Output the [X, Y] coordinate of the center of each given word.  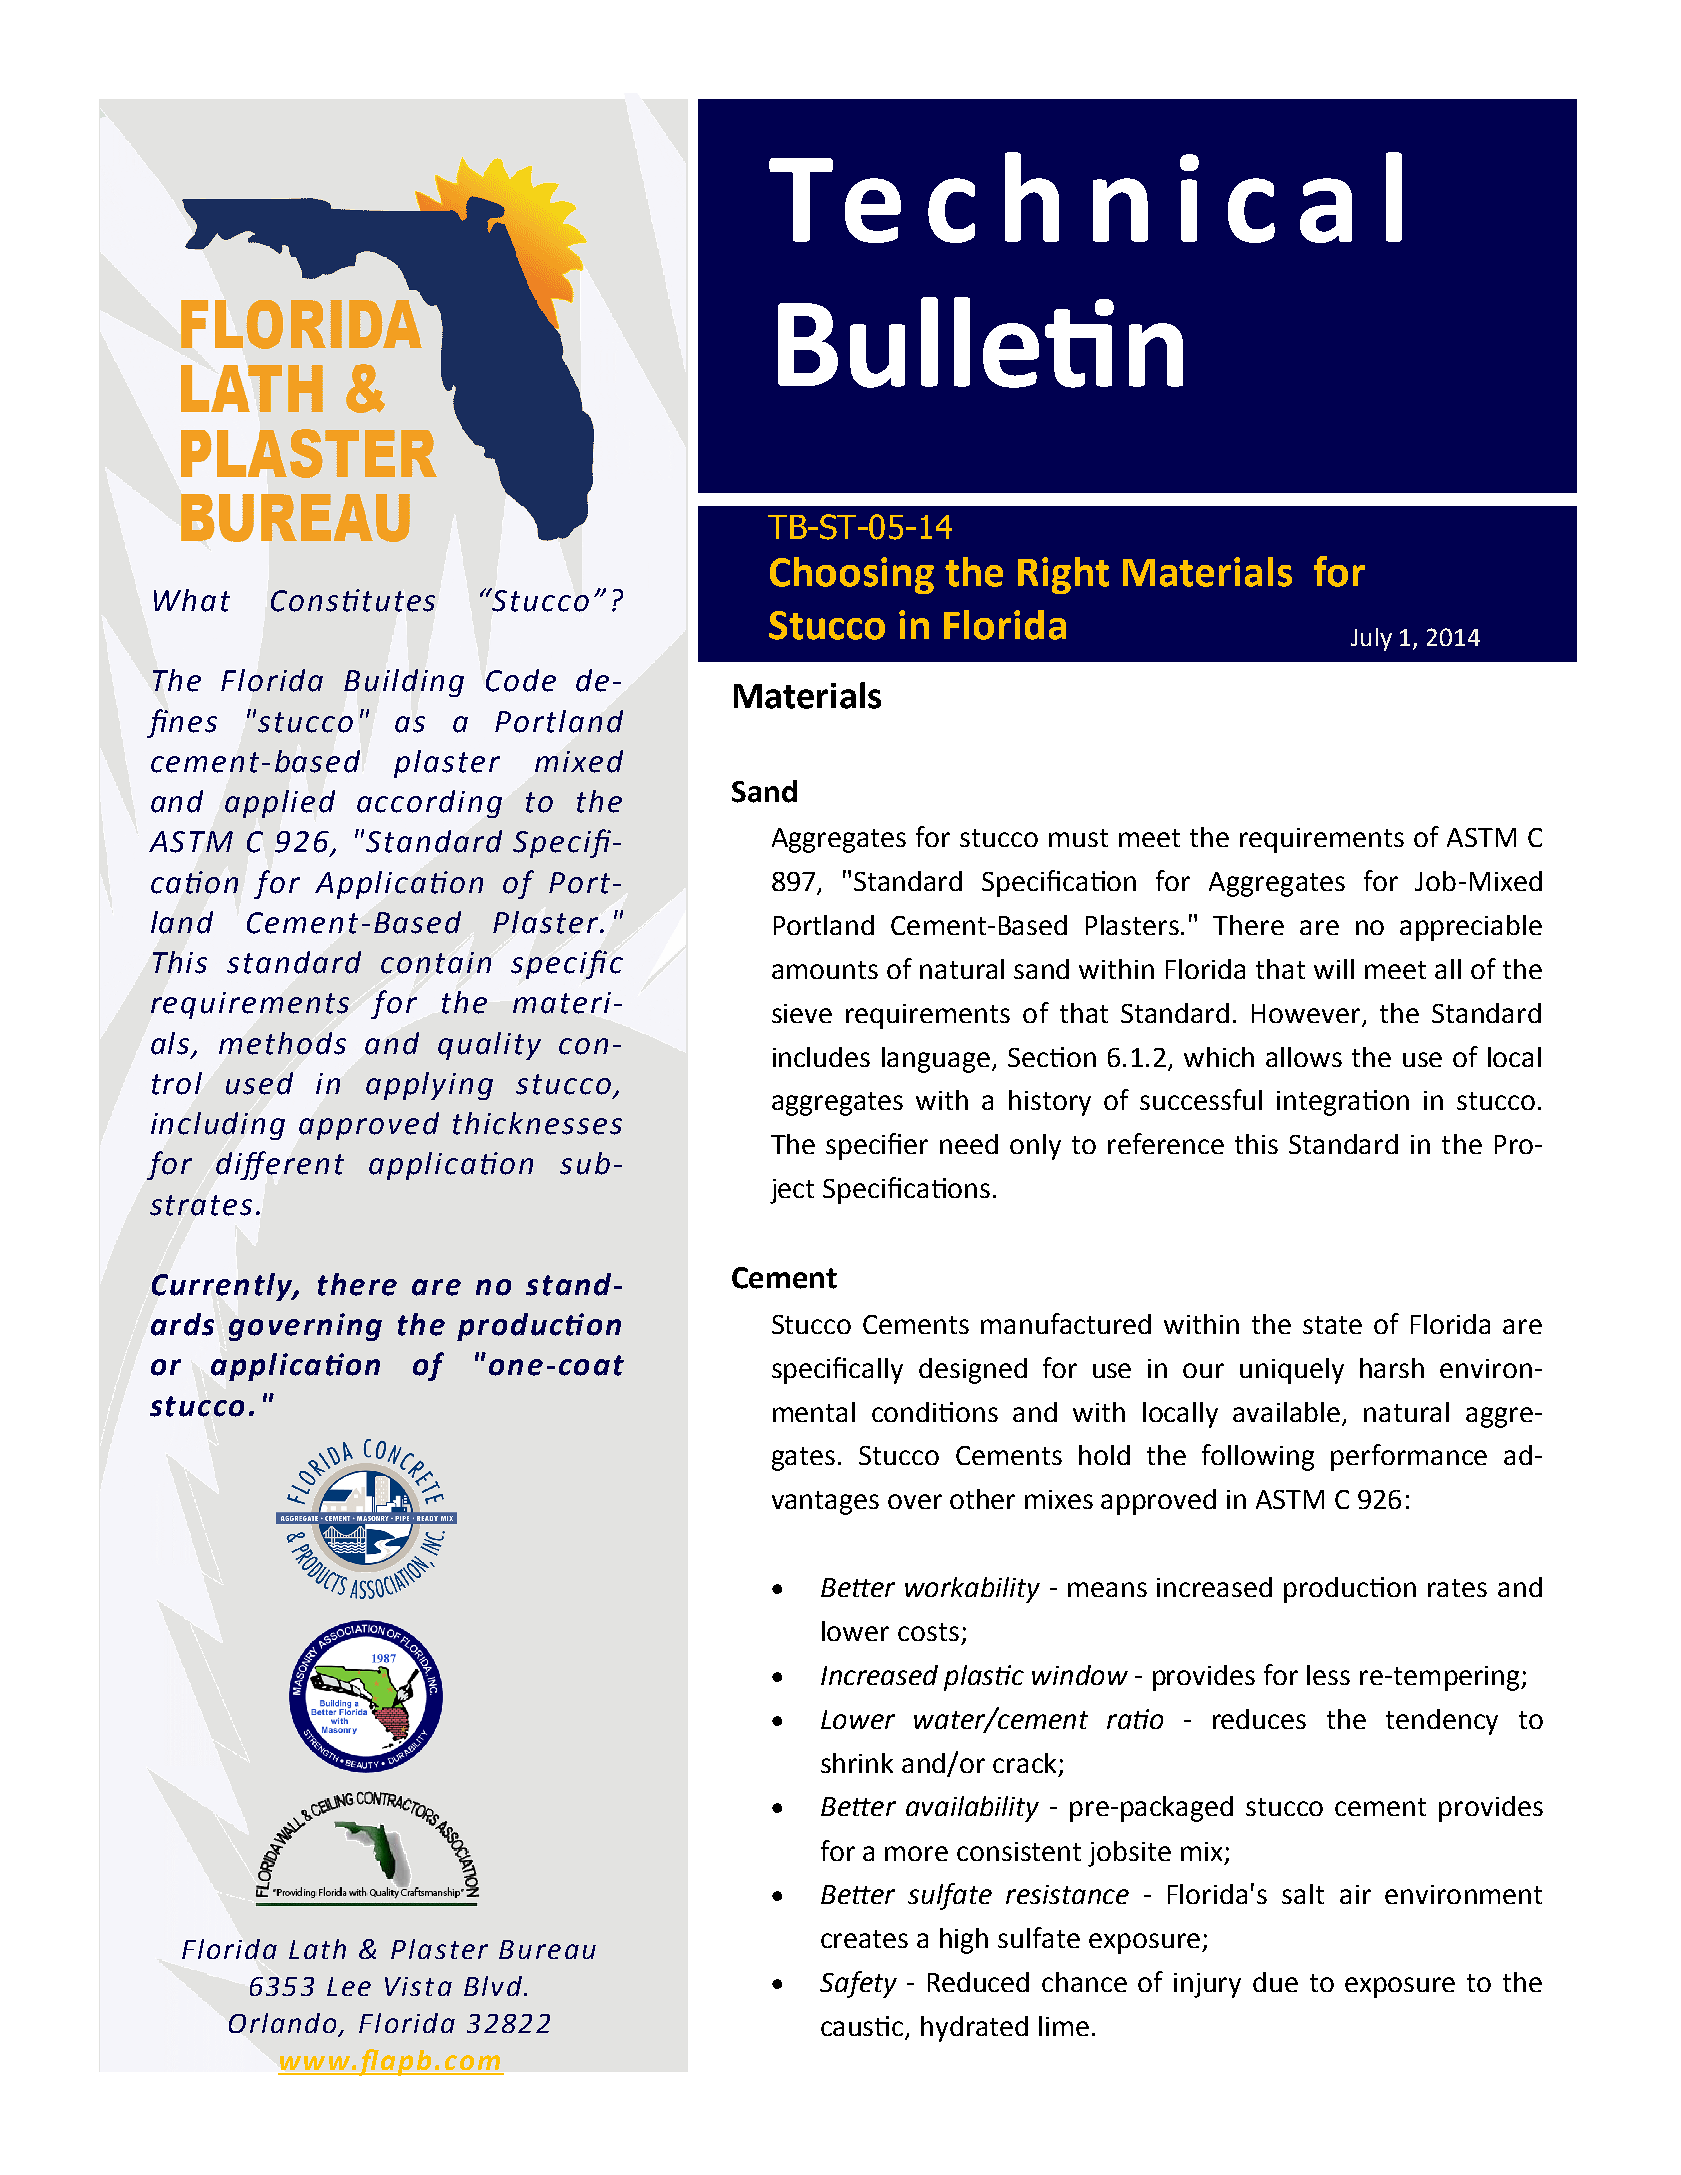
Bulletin [980, 342]
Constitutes [353, 600]
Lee [349, 1986]
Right [1063, 575]
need [969, 1144]
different [280, 1165]
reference [1166, 1143]
